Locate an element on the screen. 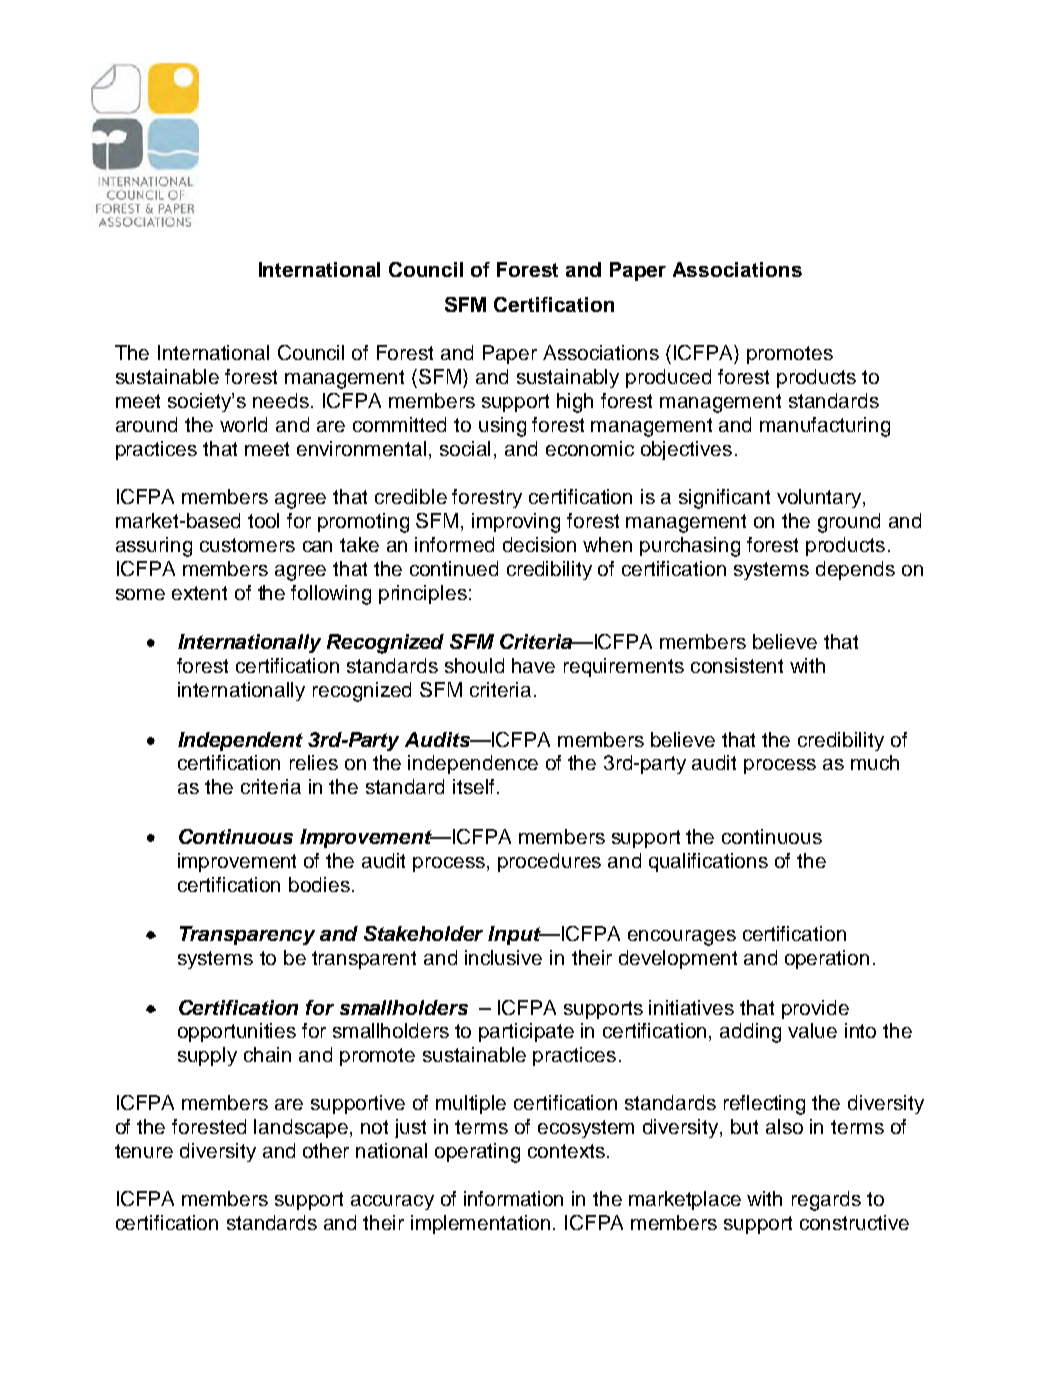 The height and width of the screenshot is (1377, 1064). much is located at coordinates (875, 762).
